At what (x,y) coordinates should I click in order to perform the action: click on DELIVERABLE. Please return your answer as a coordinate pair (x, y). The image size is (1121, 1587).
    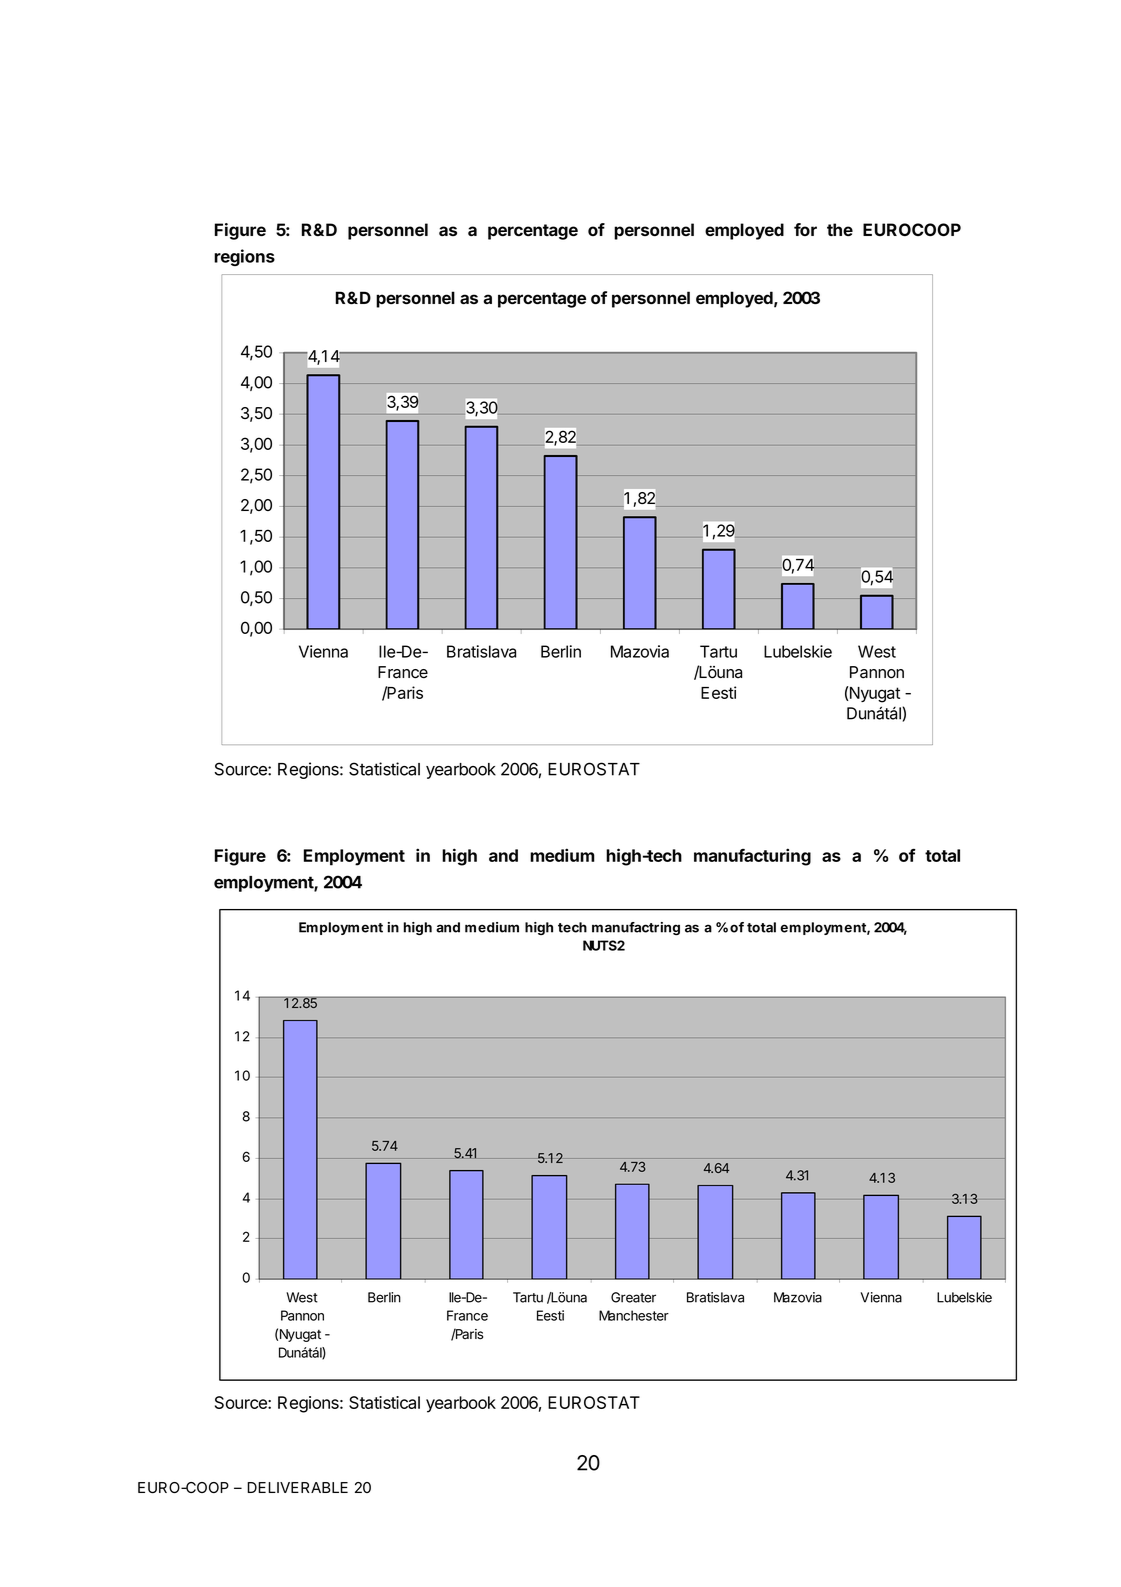
    Looking at the image, I should click on (297, 1487).
